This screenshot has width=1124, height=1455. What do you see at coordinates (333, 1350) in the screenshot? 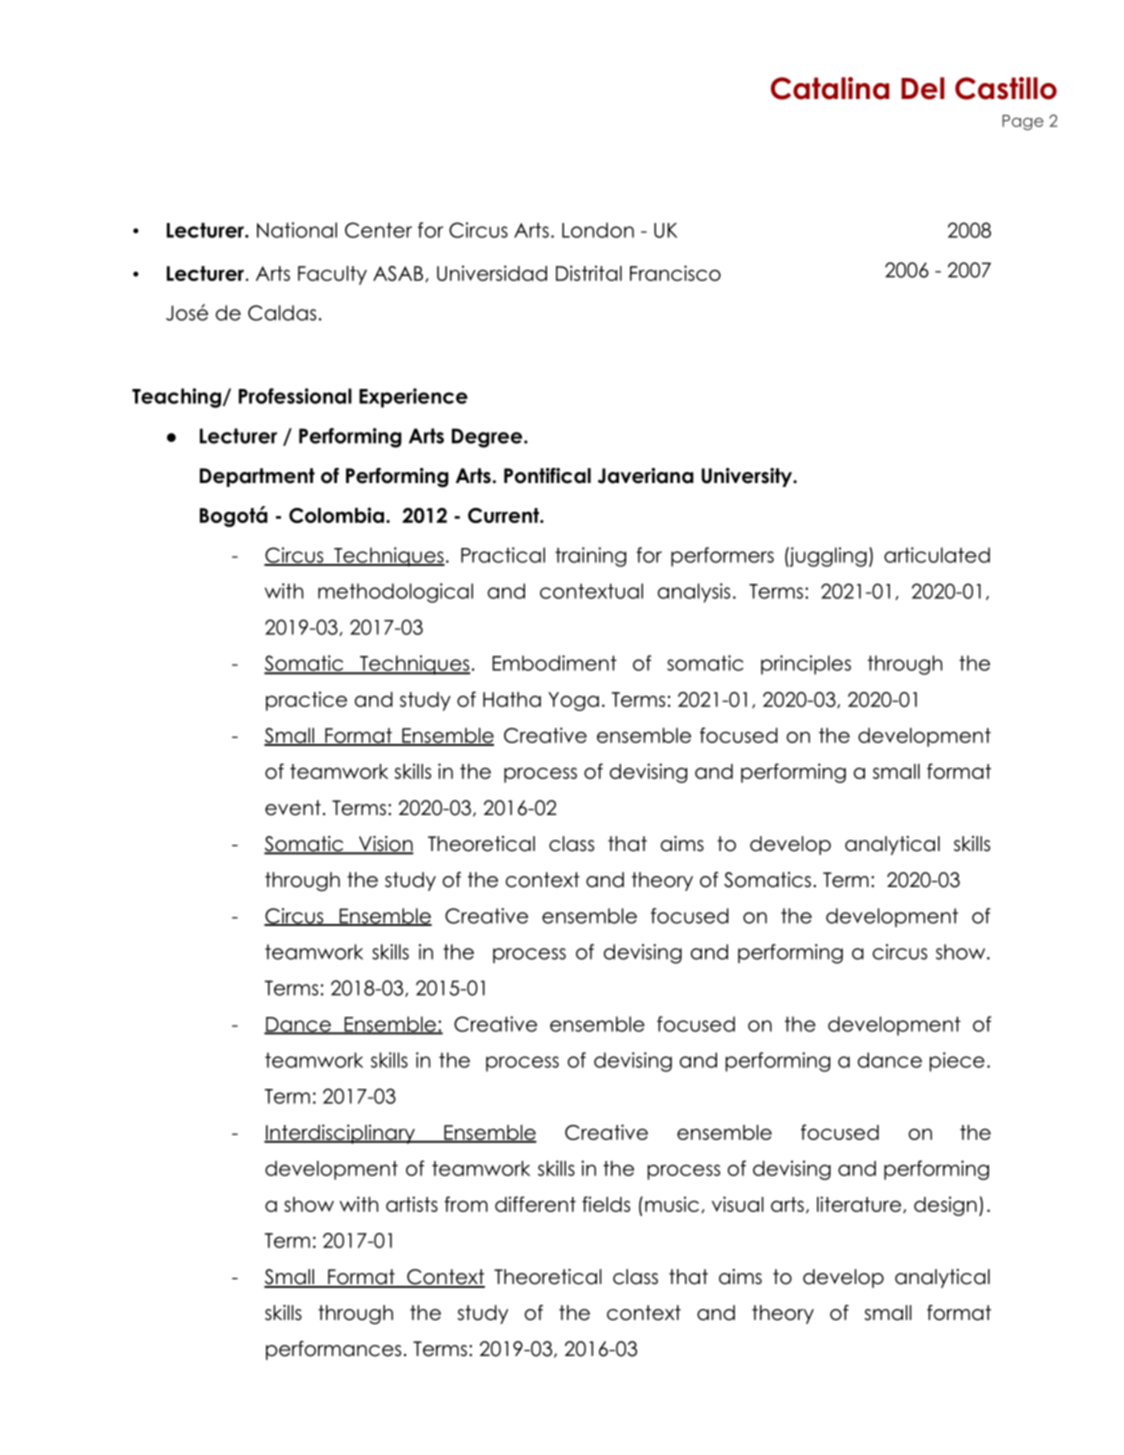
I see `performances` at bounding box center [333, 1350].
